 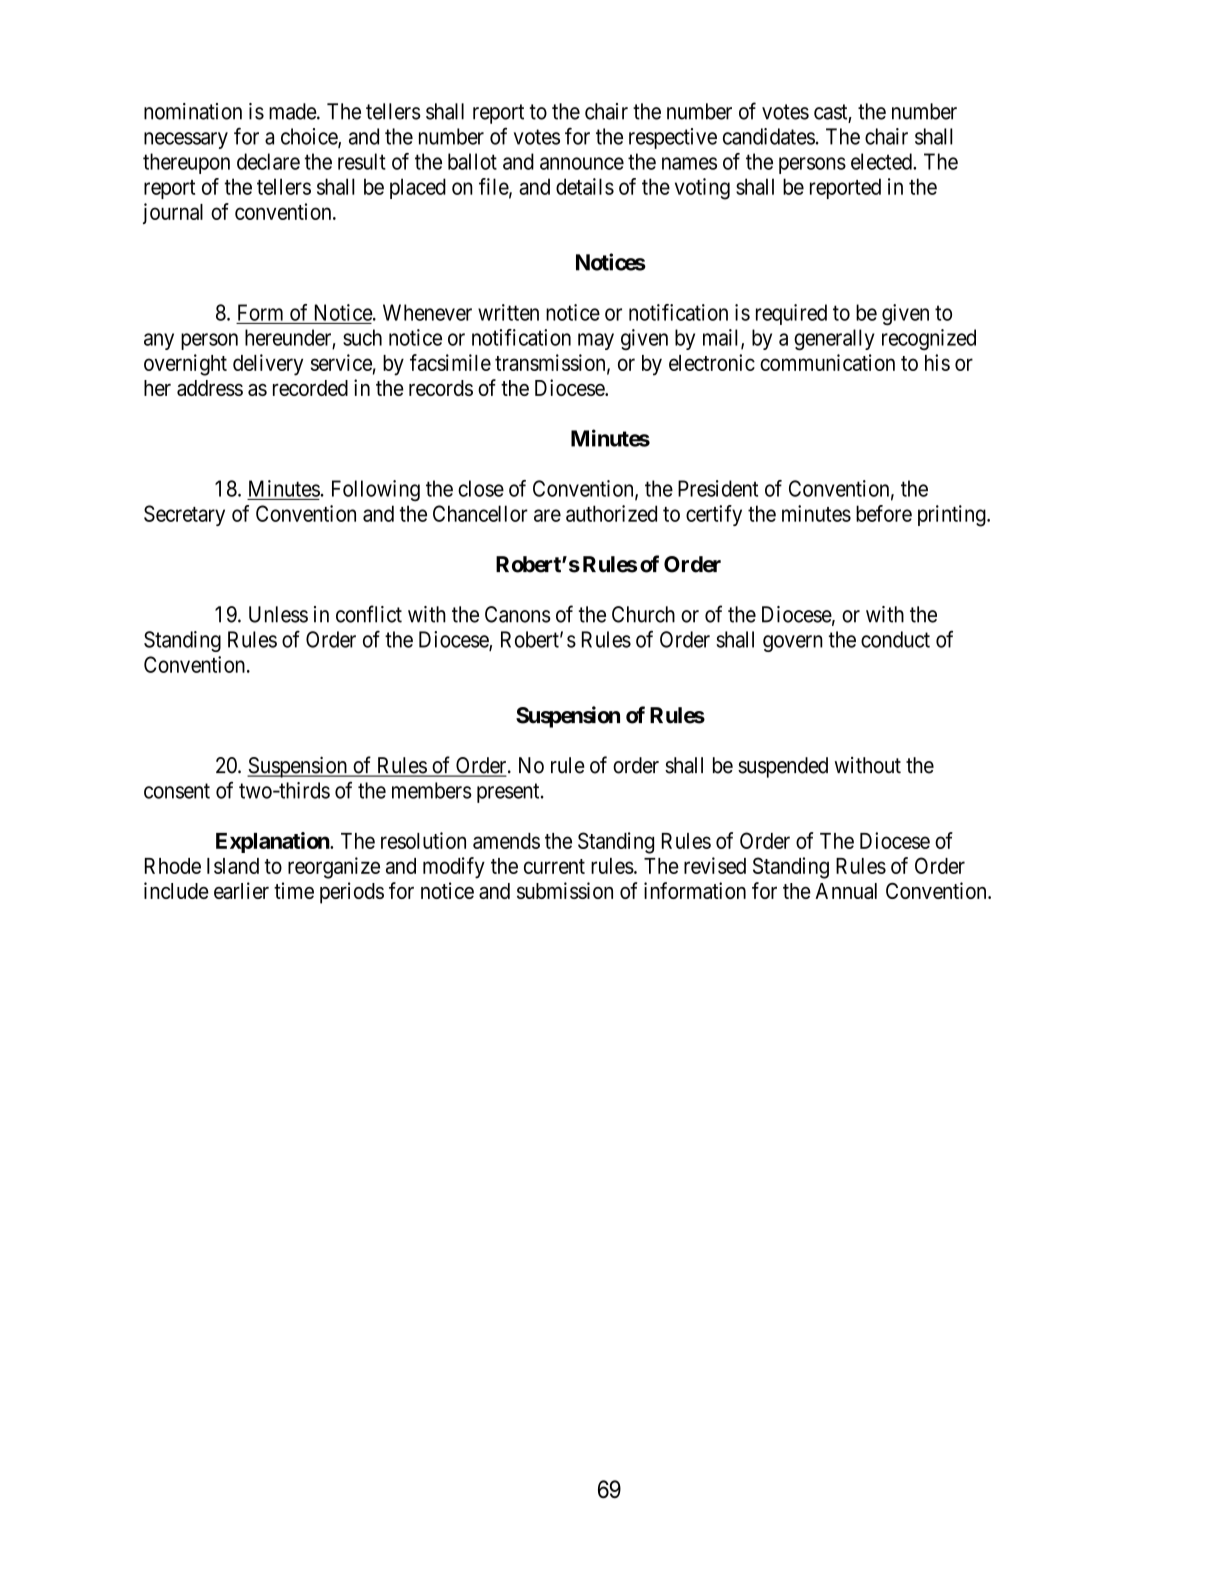 I want to click on conduct, so click(x=895, y=639).
